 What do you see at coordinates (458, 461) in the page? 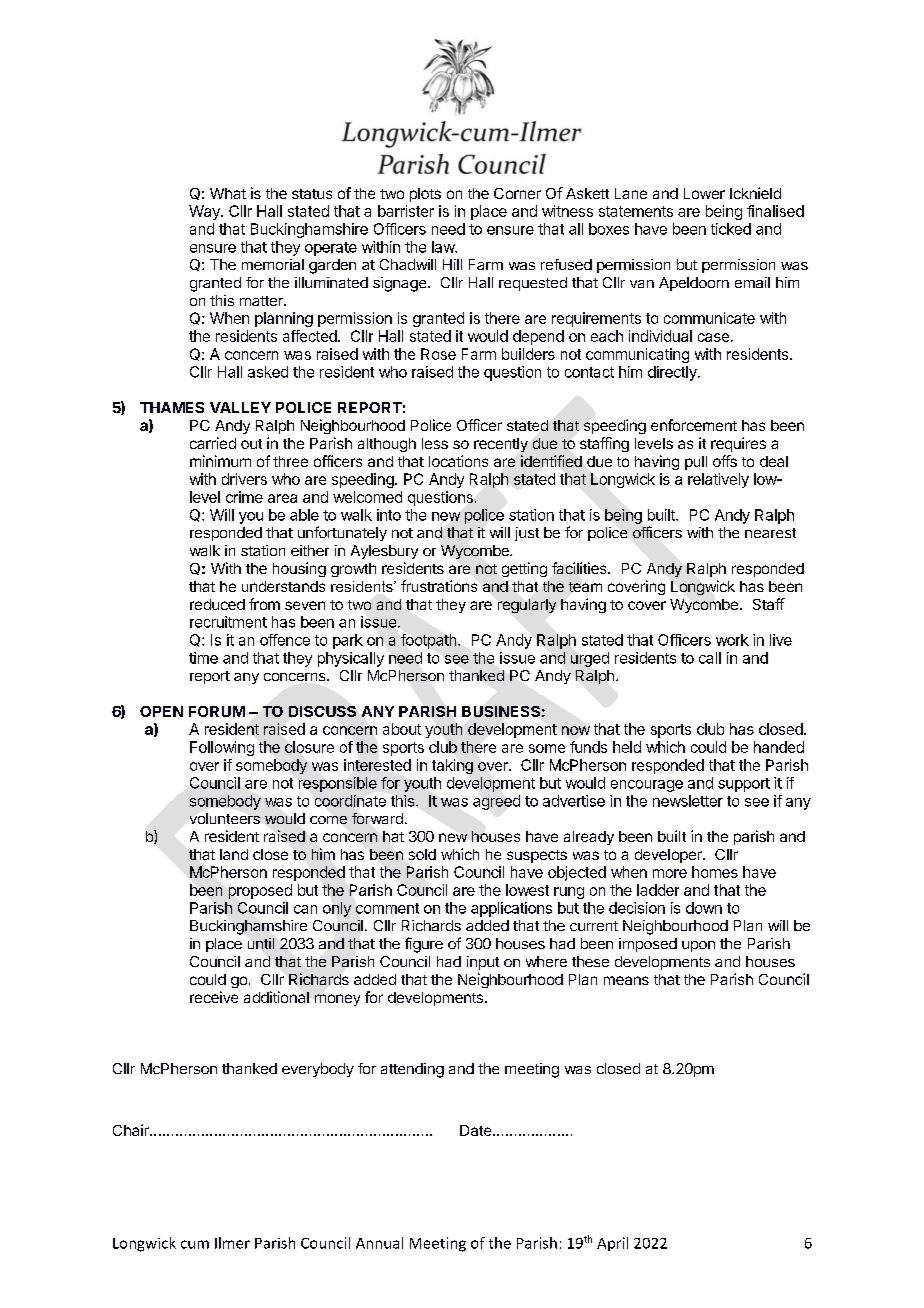
I see `locations` at bounding box center [458, 461].
